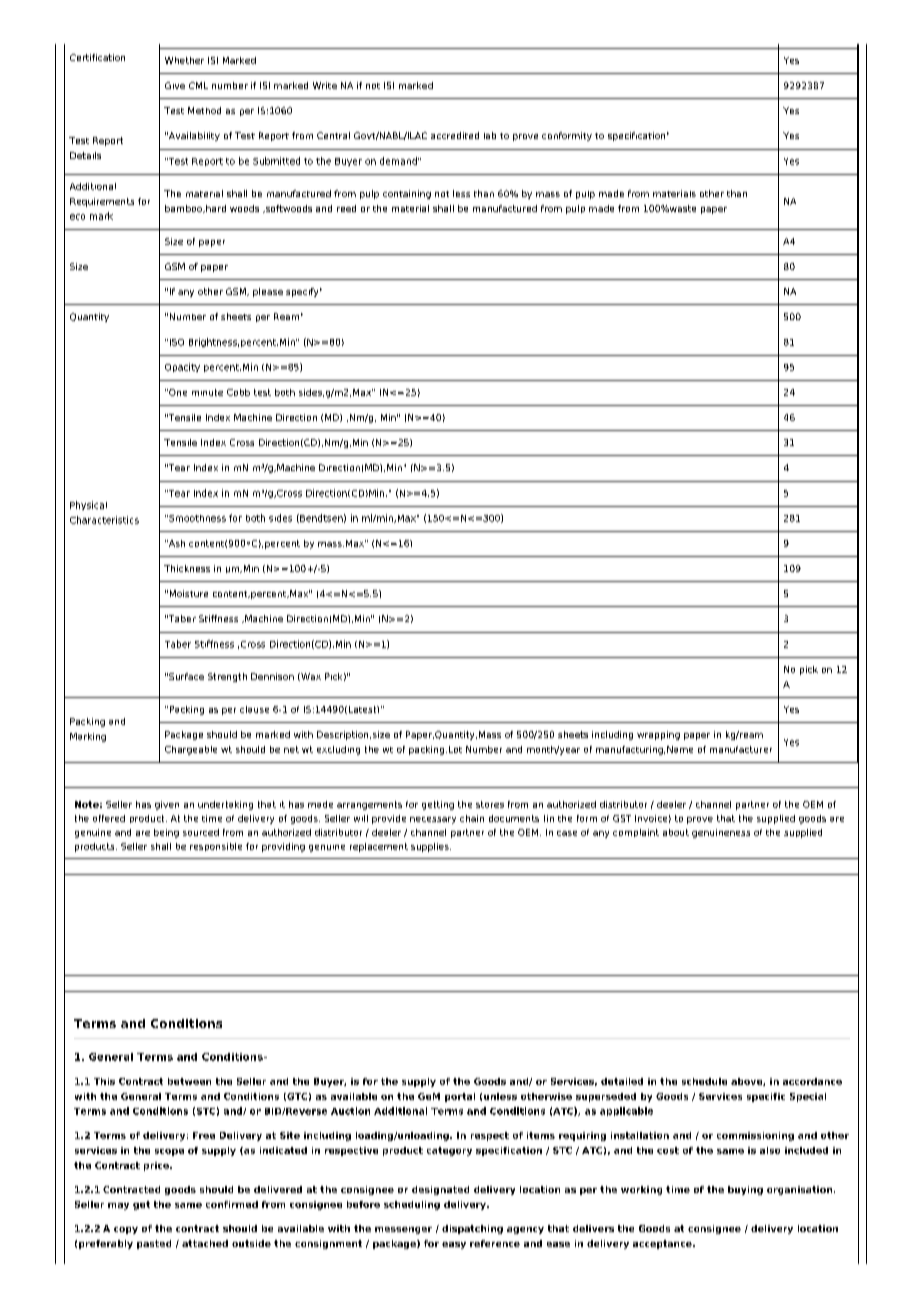 This screenshot has height=1308, width=924. Describe the element at coordinates (407, 194) in the screenshot. I see `containing` at that location.
